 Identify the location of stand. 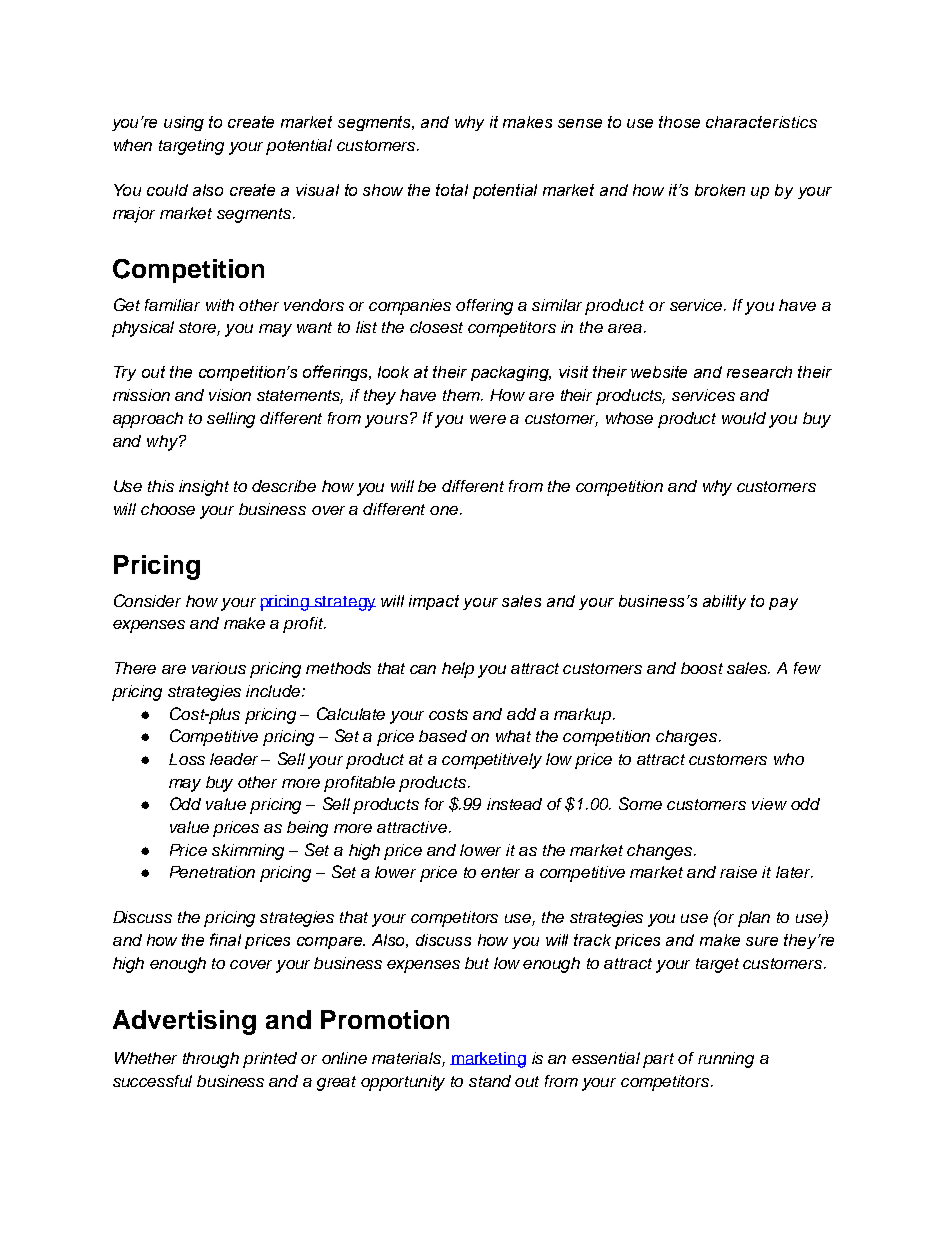
(490, 1081).
